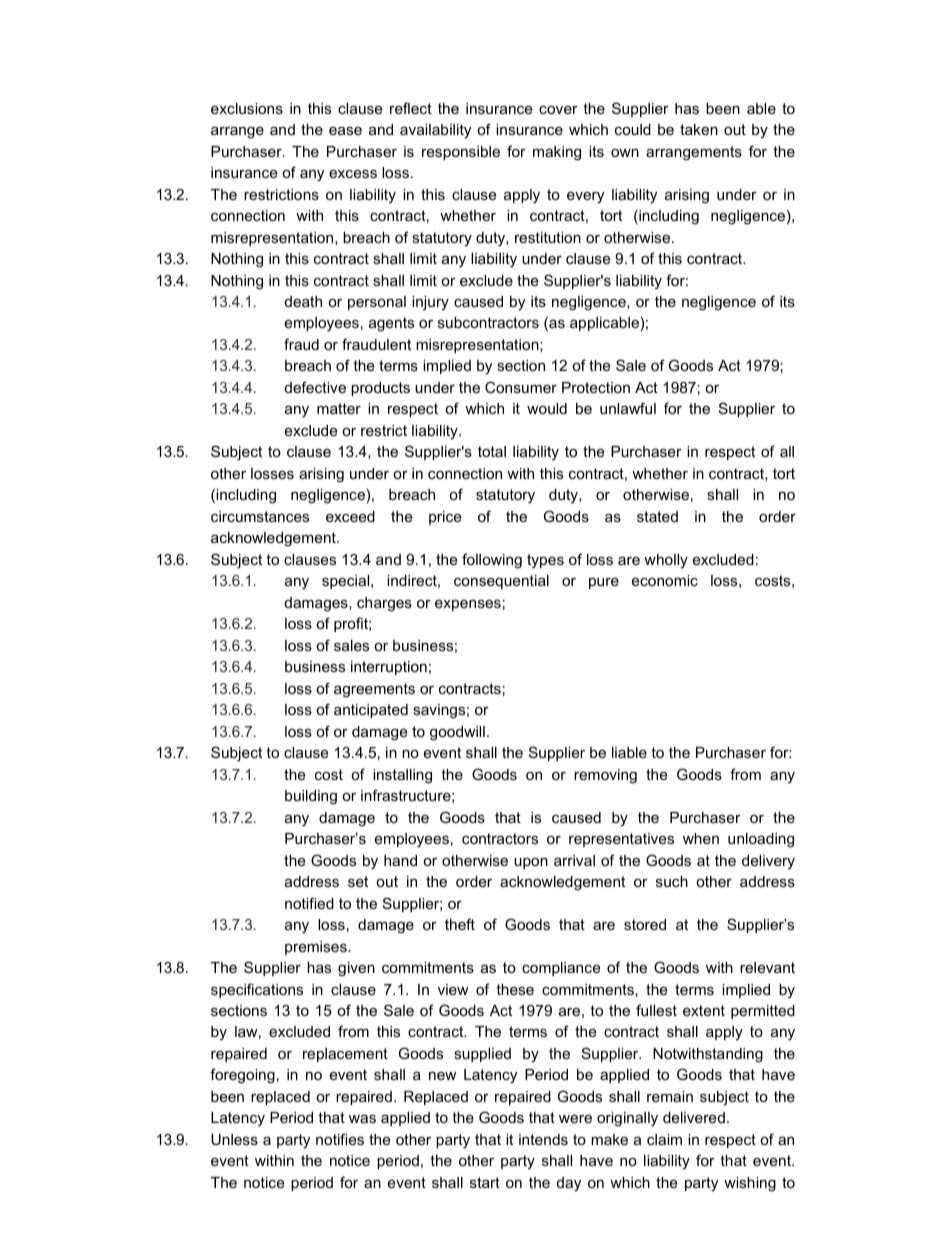 The height and width of the screenshot is (1233, 952). Describe the element at coordinates (315, 387) in the screenshot. I see `defective` at that location.
